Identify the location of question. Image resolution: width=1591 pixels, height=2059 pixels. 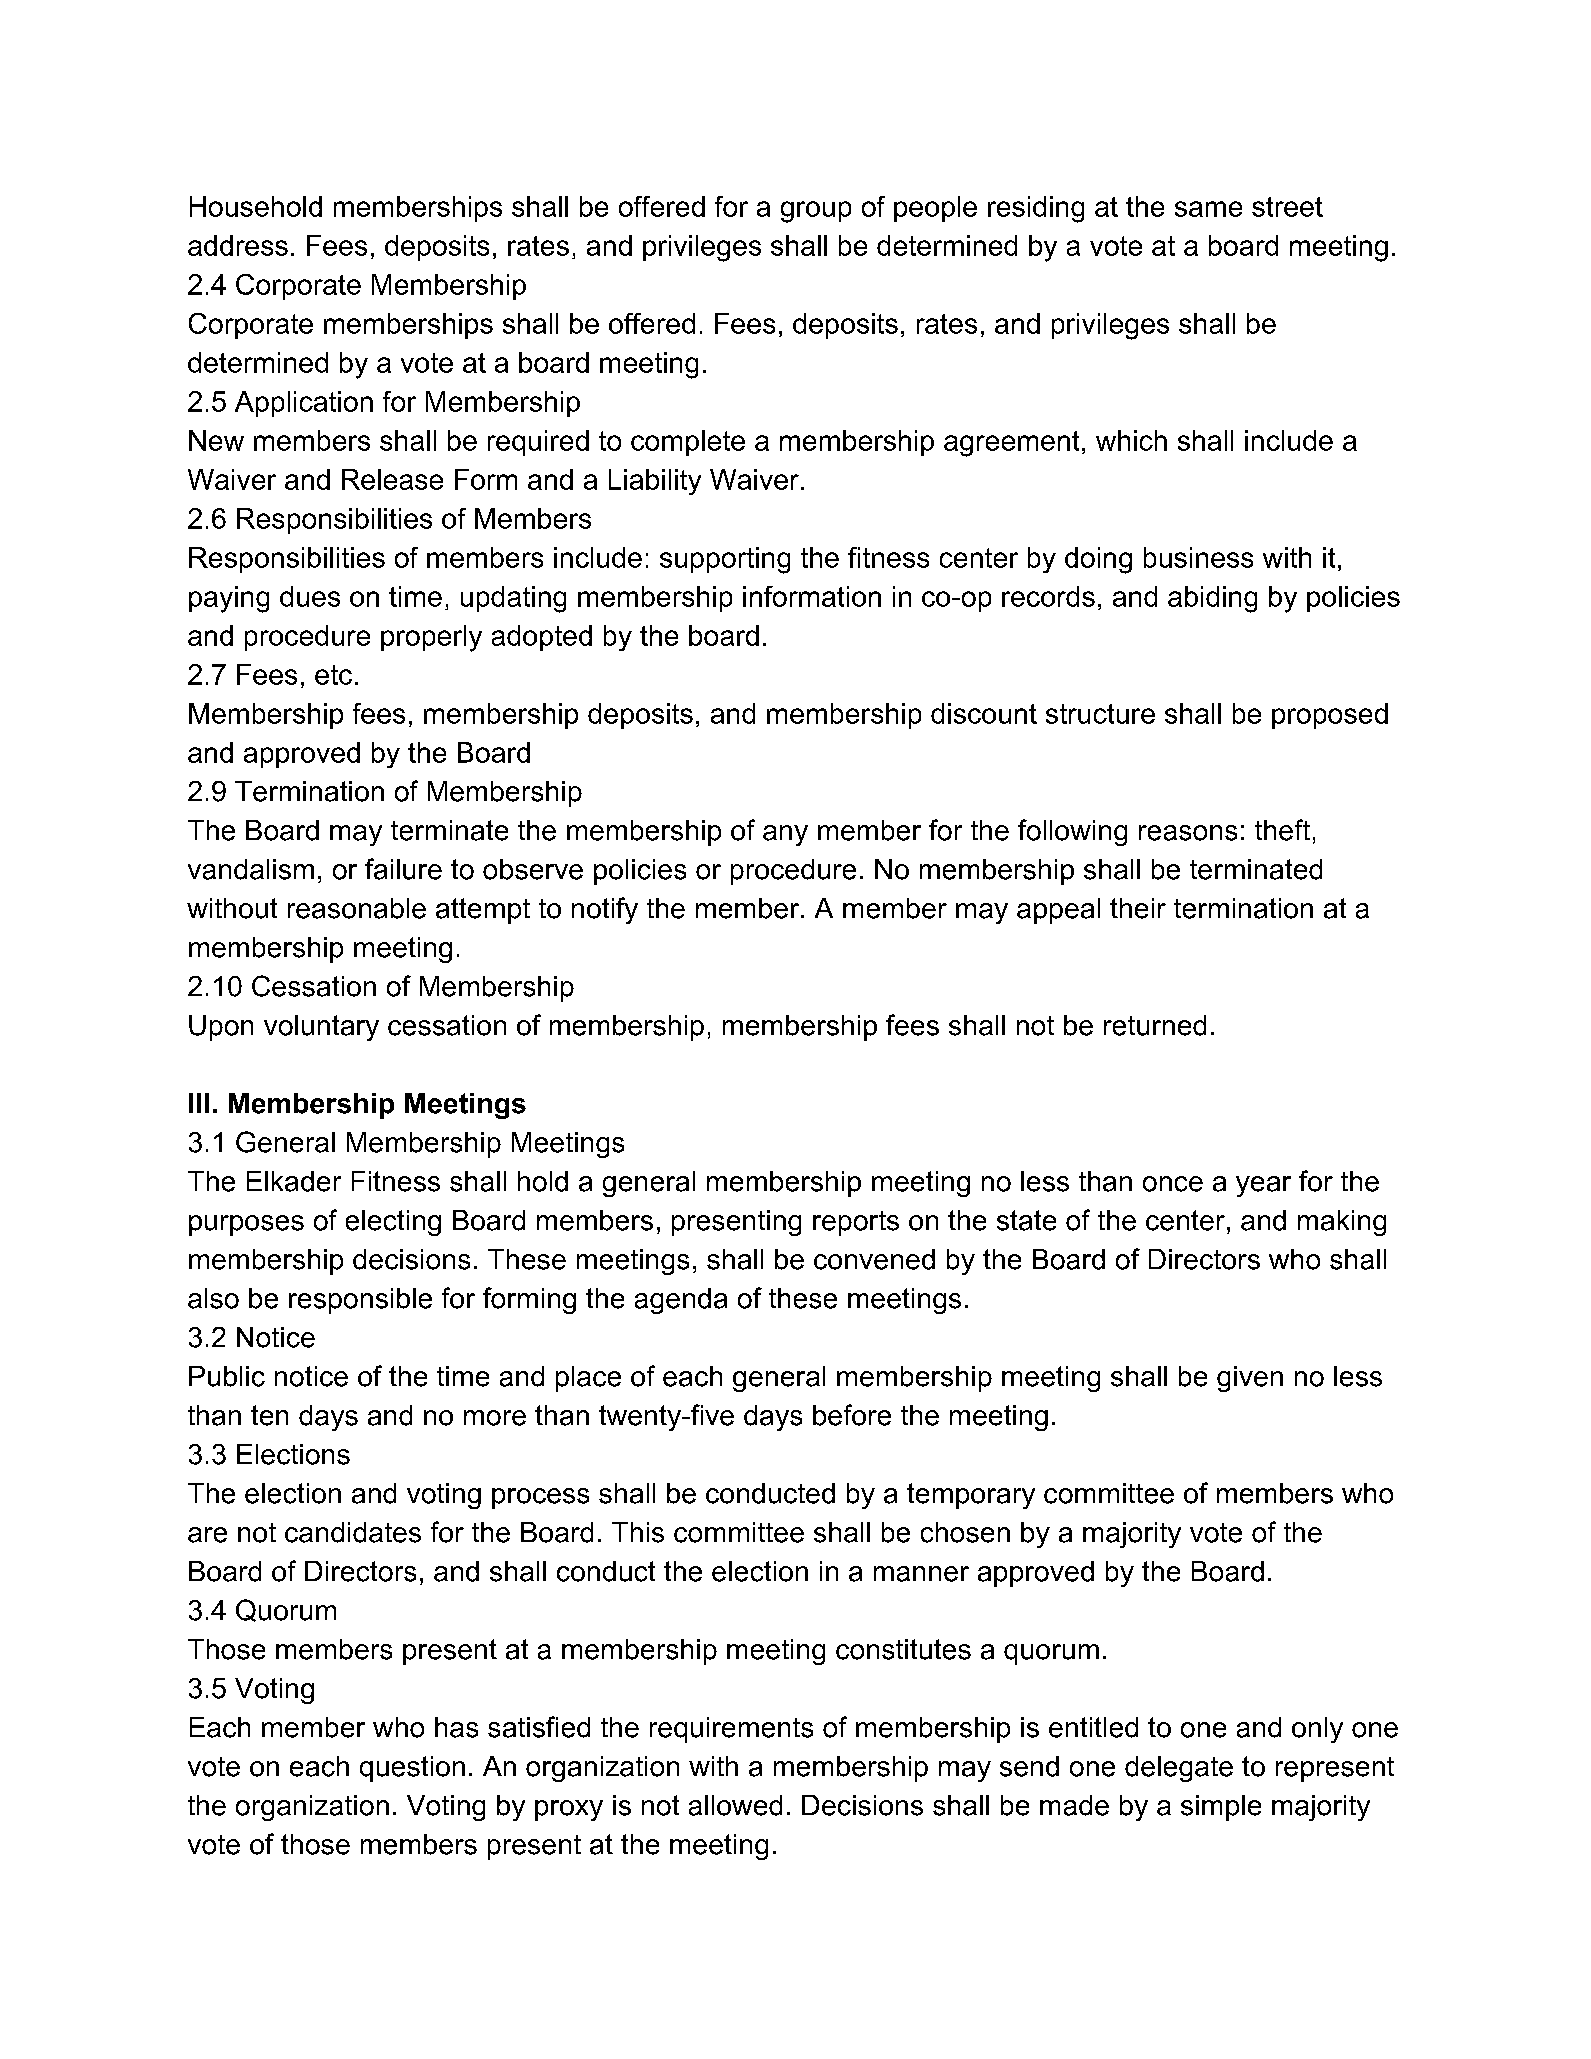
(412, 1769).
